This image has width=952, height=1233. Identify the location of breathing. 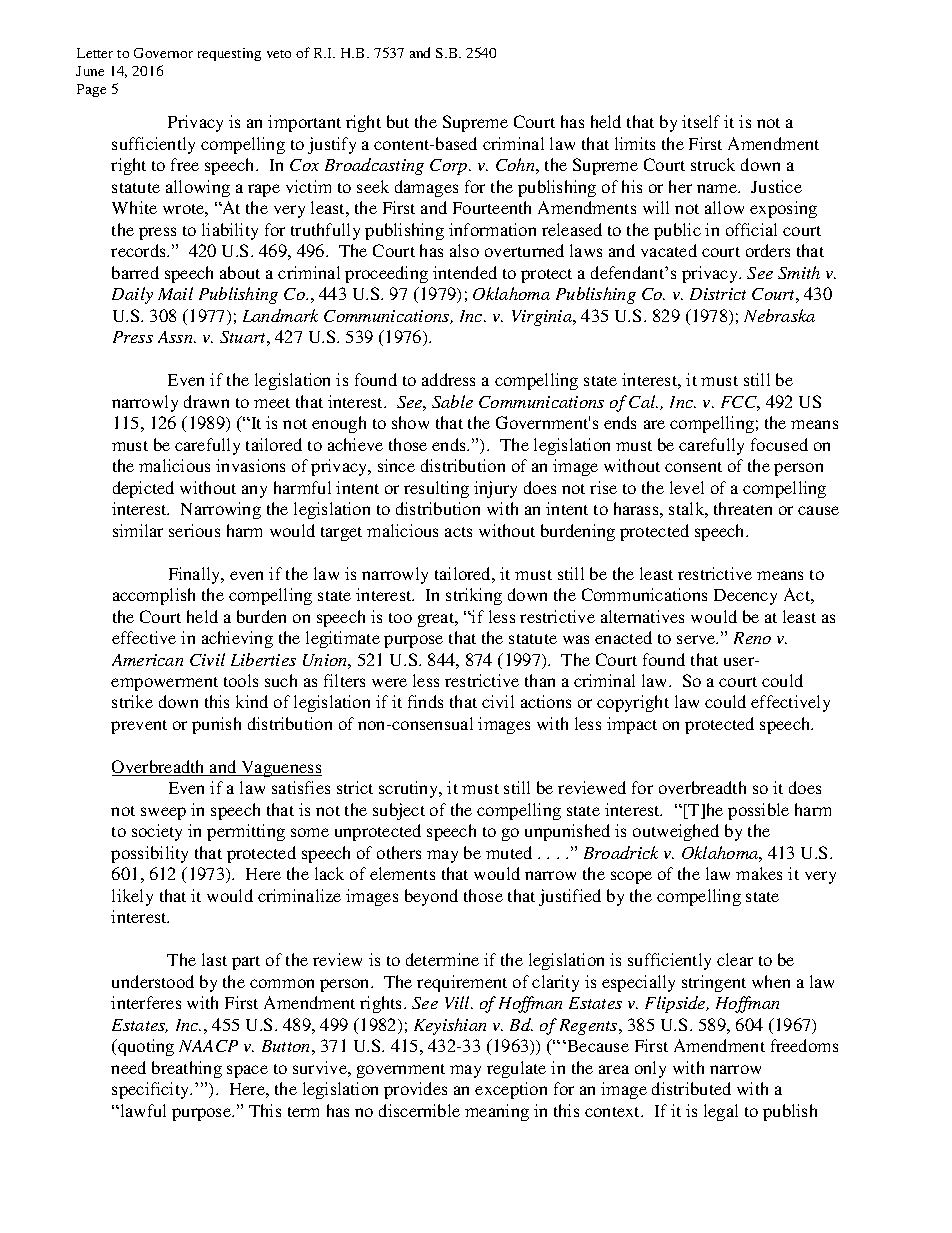
(187, 1069).
